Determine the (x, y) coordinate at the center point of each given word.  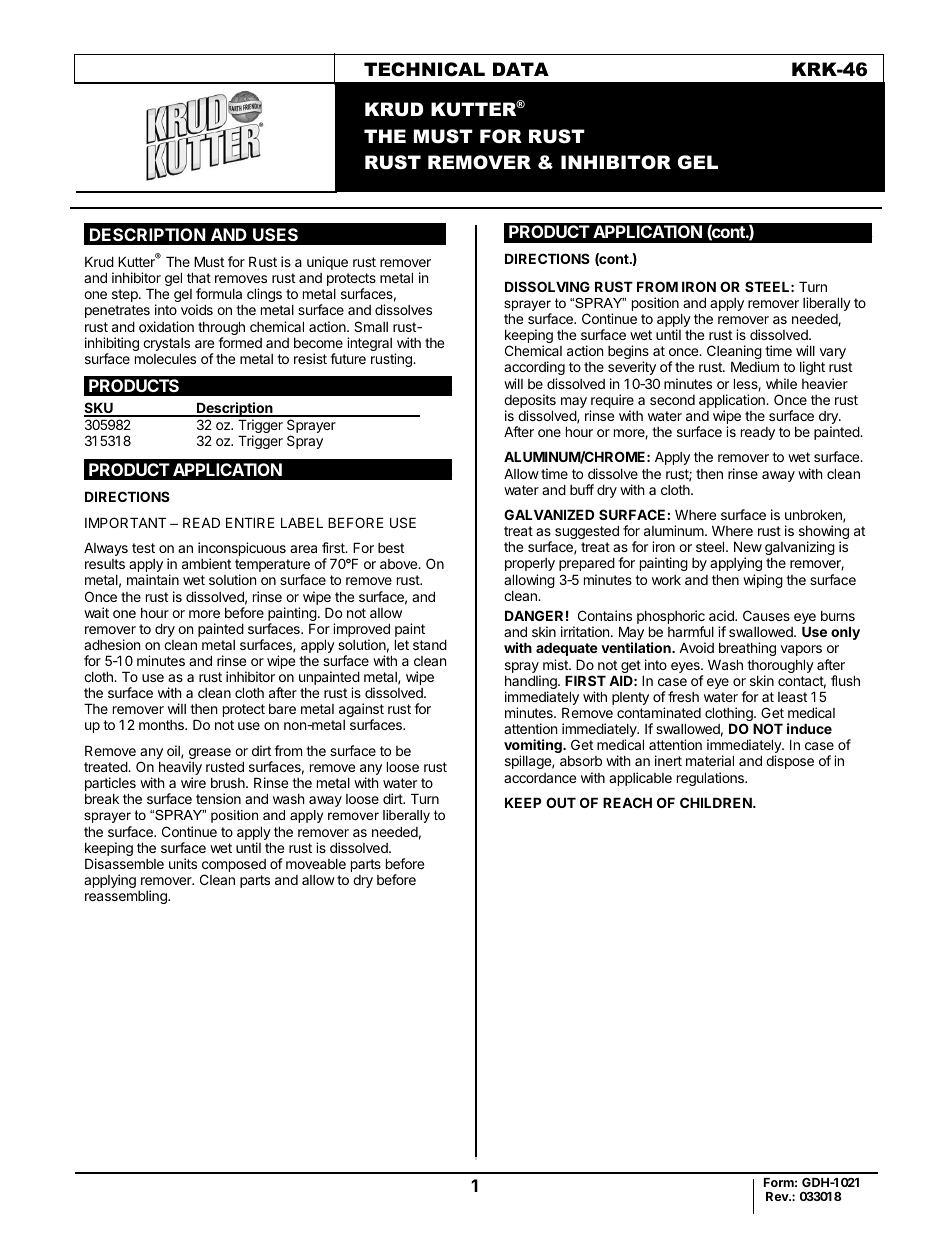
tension (218, 798)
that (199, 277)
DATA (521, 69)
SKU (99, 409)
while (781, 383)
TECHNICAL (424, 69)
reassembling (127, 897)
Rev (778, 1196)
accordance (540, 778)
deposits (530, 402)
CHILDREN (717, 802)
